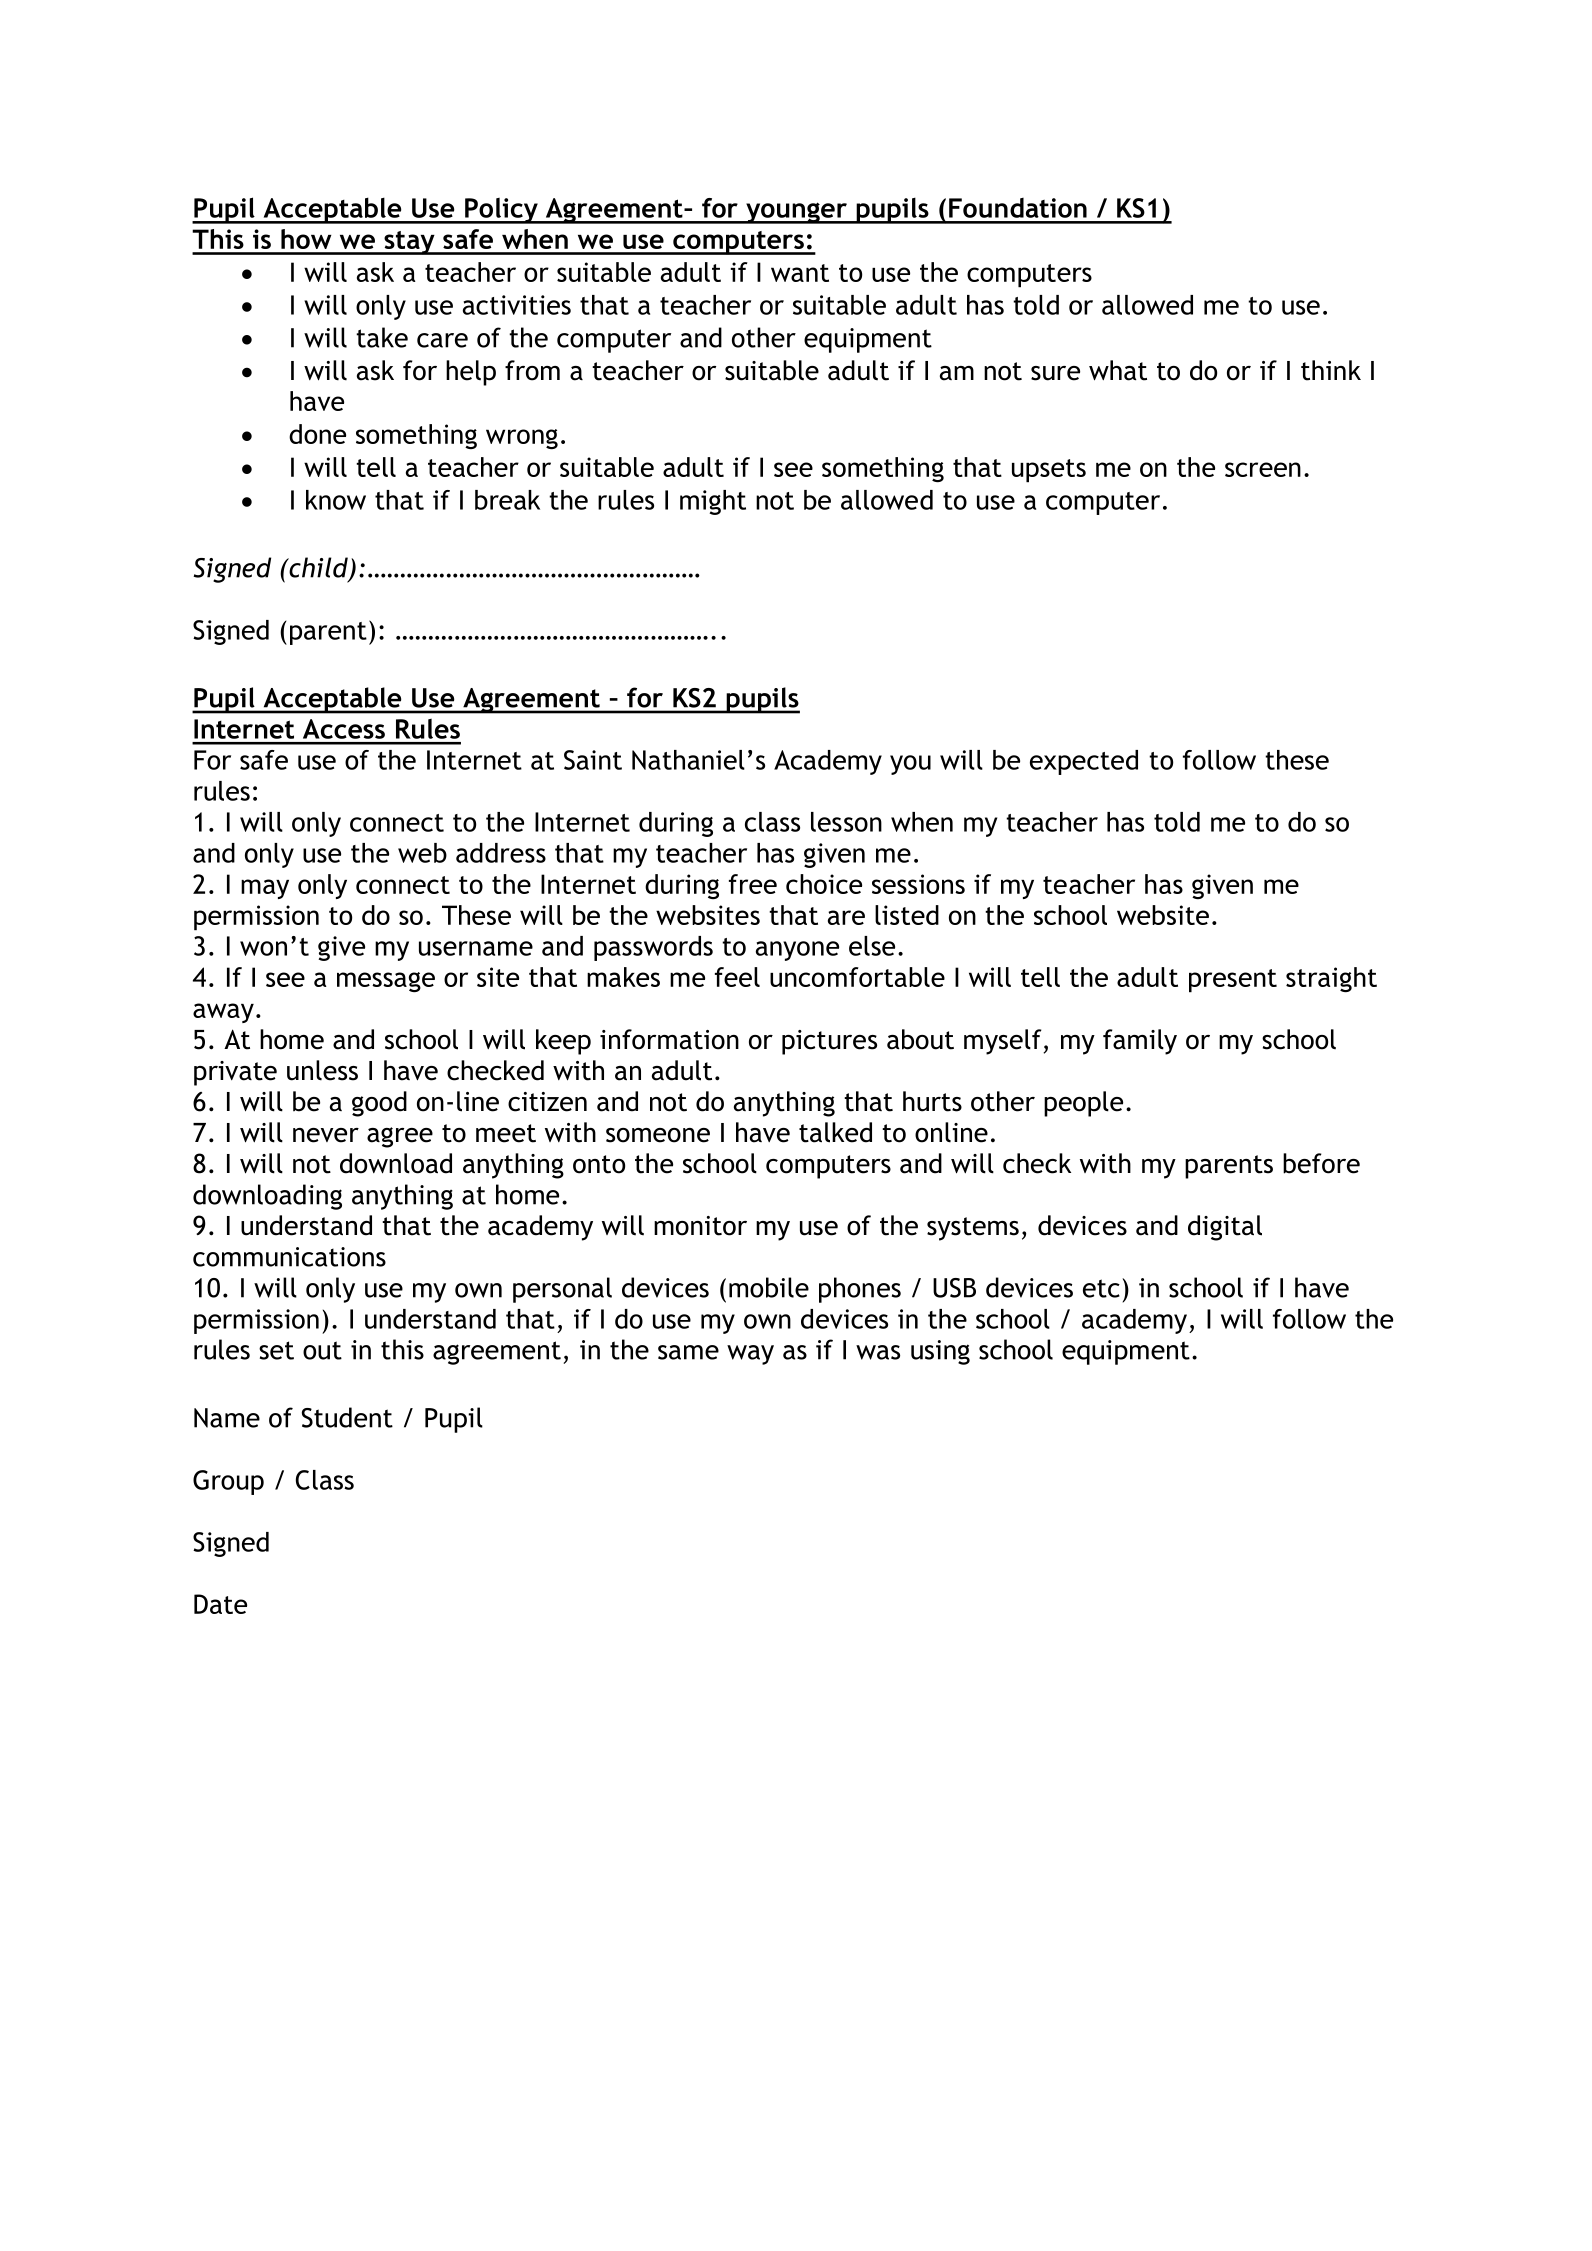 This screenshot has width=1592, height=2251. I want to click on want, so click(800, 273).
